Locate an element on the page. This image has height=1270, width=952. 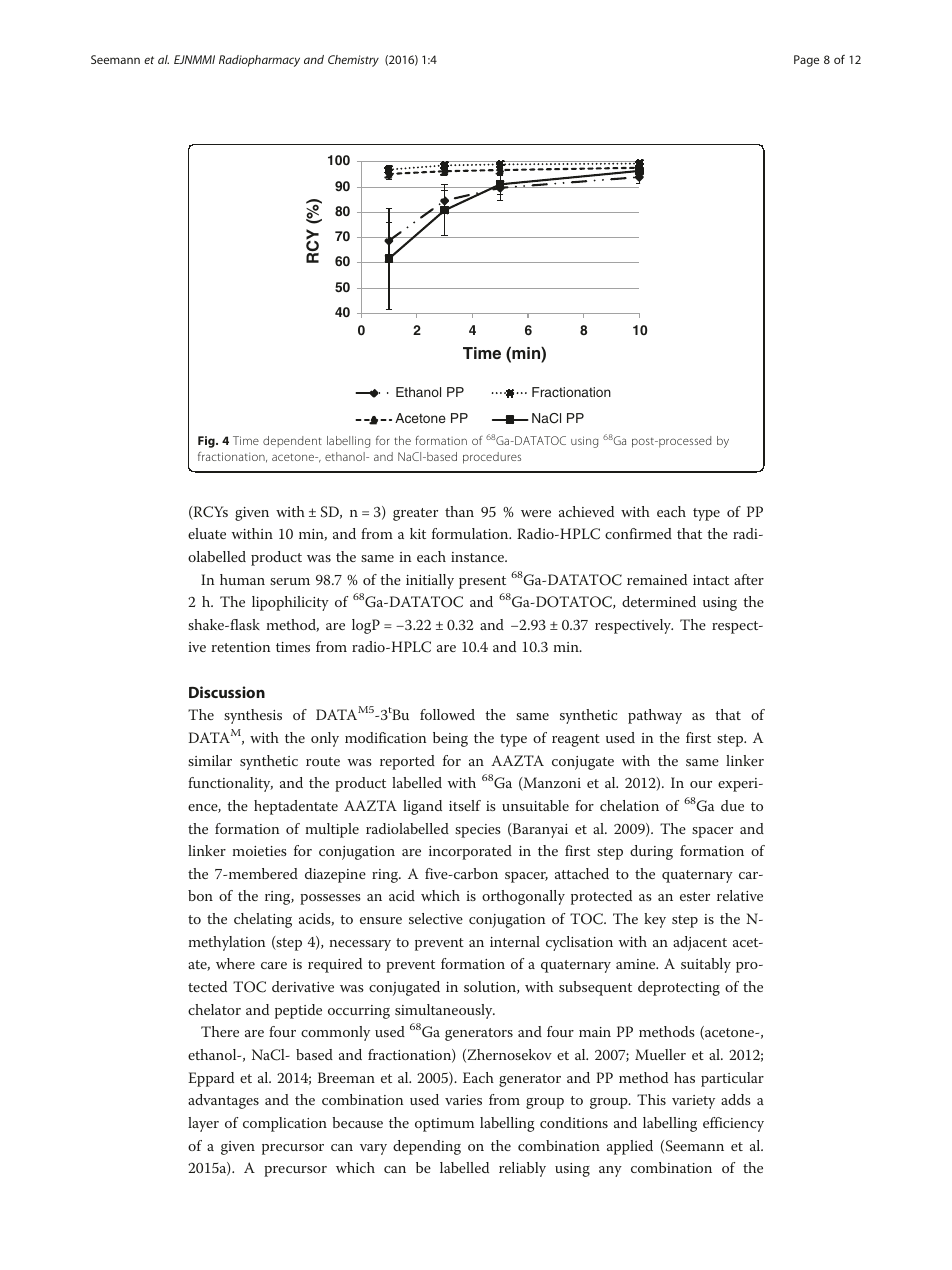
reliably is located at coordinates (522, 1169).
